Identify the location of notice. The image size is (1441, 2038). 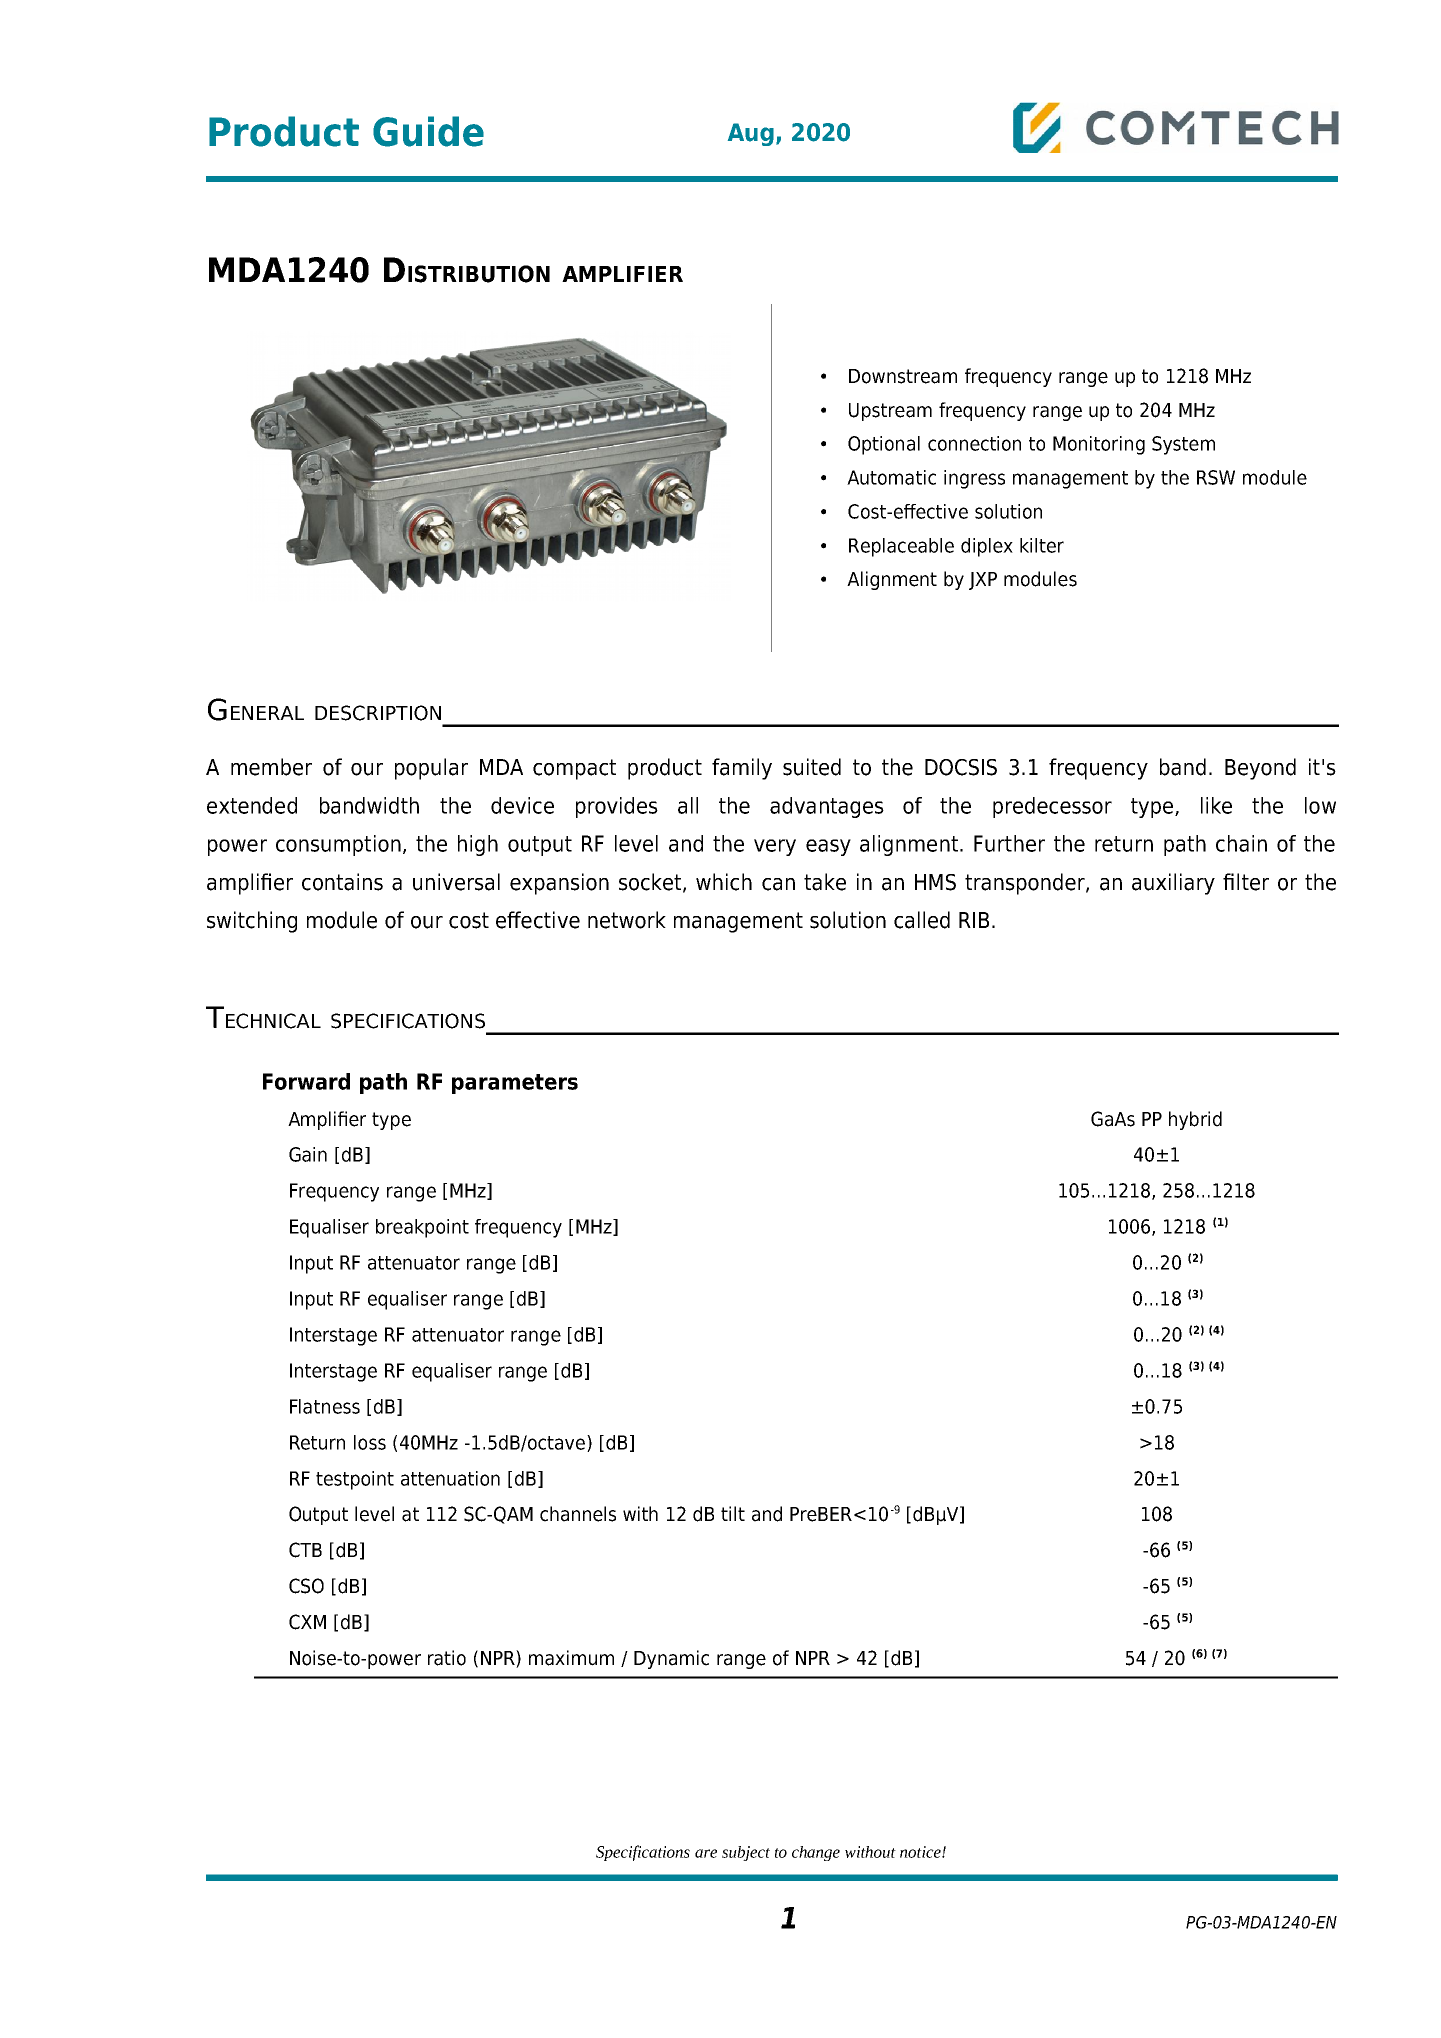
(921, 1852).
